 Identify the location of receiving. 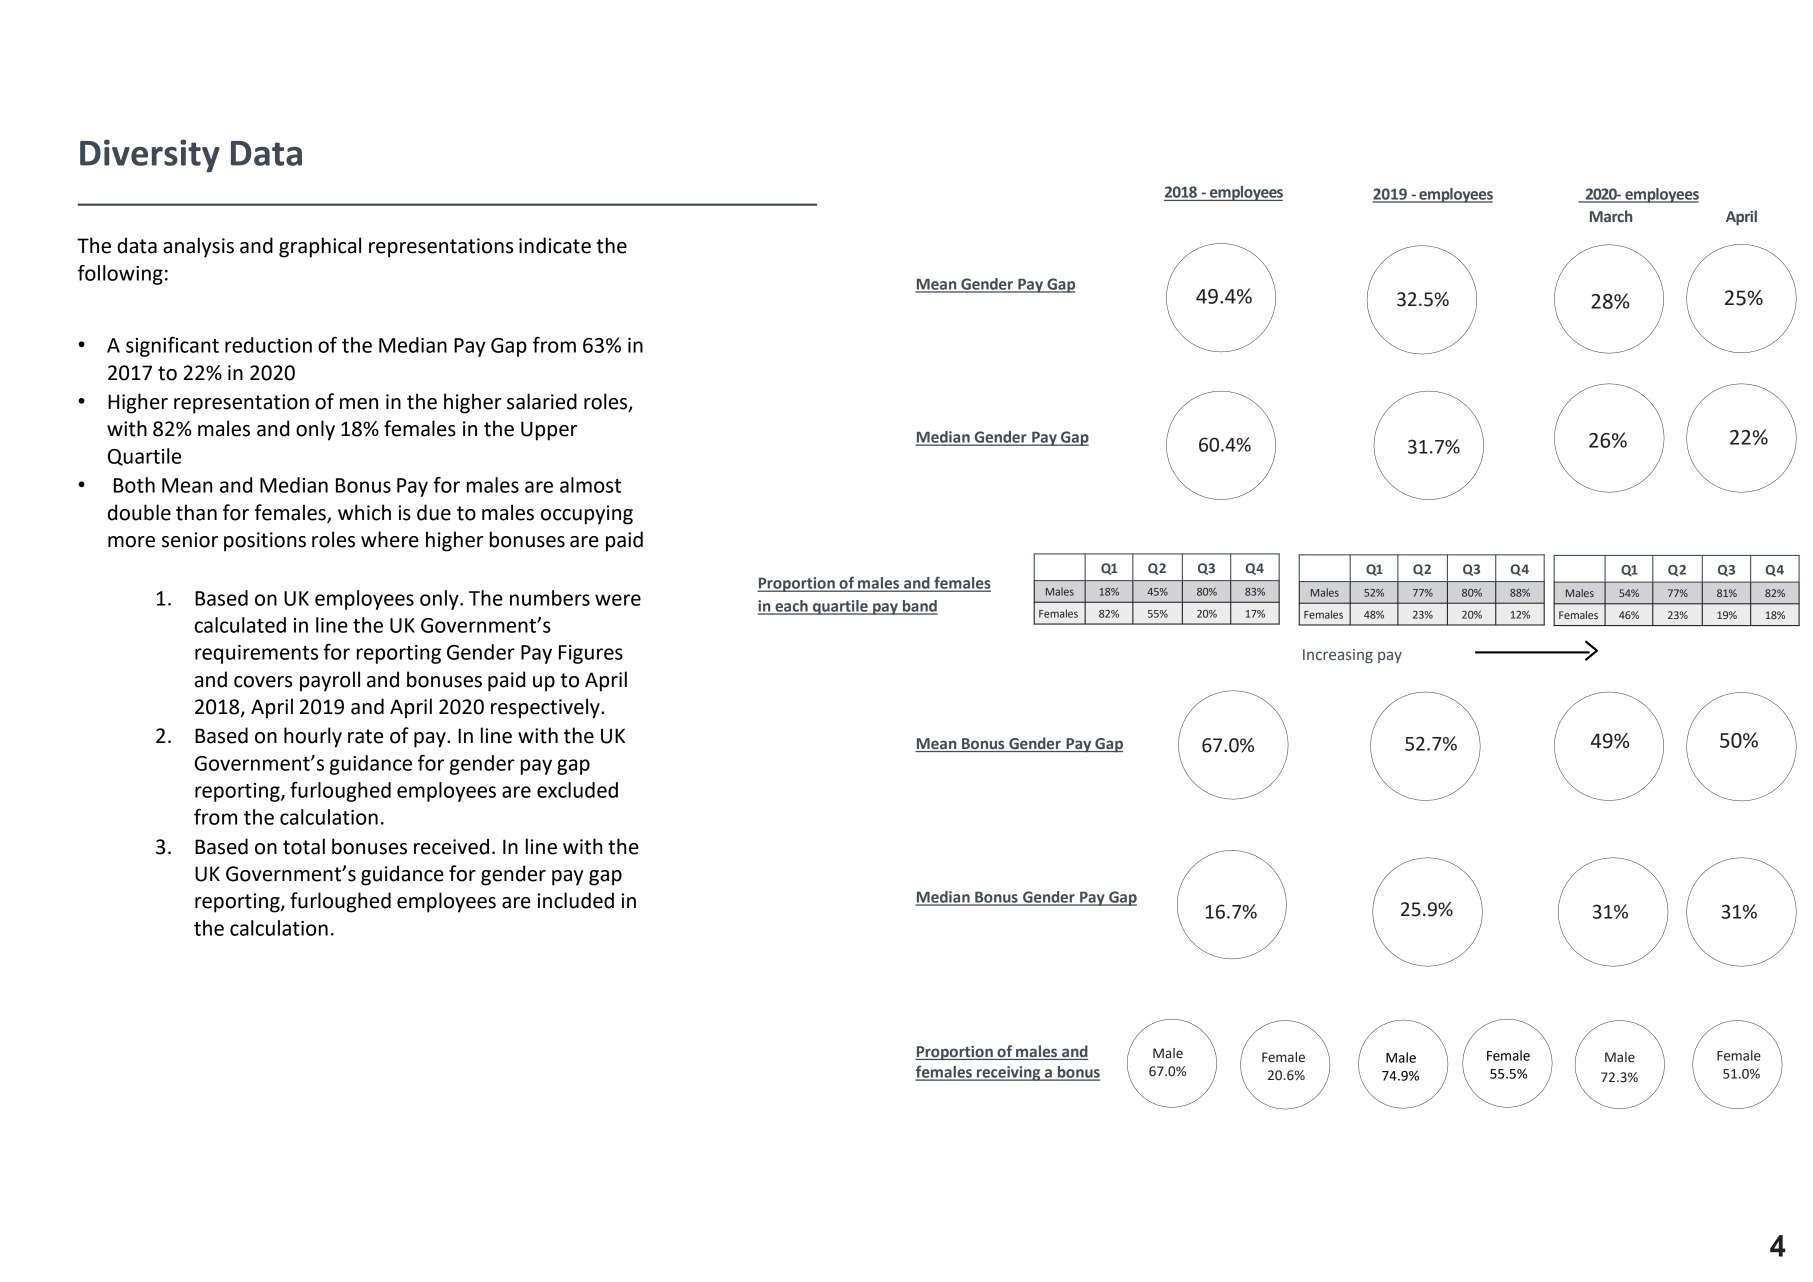
(1009, 1073).
